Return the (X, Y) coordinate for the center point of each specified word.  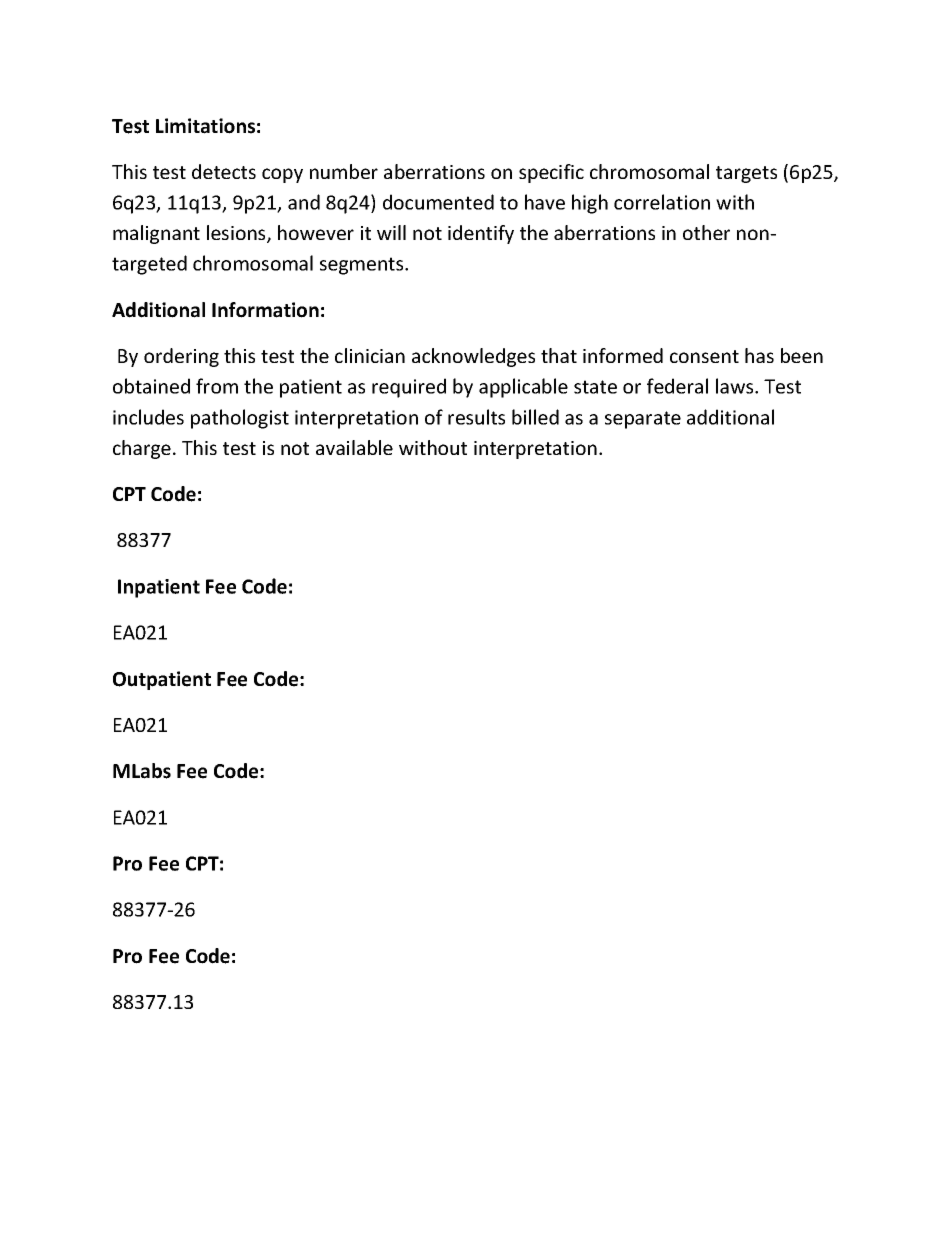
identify (481, 234)
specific (551, 173)
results (476, 417)
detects (224, 171)
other (706, 232)
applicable (523, 388)
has (759, 355)
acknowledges (473, 357)
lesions (237, 234)
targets (746, 174)
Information (265, 310)
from (217, 386)
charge (142, 449)
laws (736, 386)
